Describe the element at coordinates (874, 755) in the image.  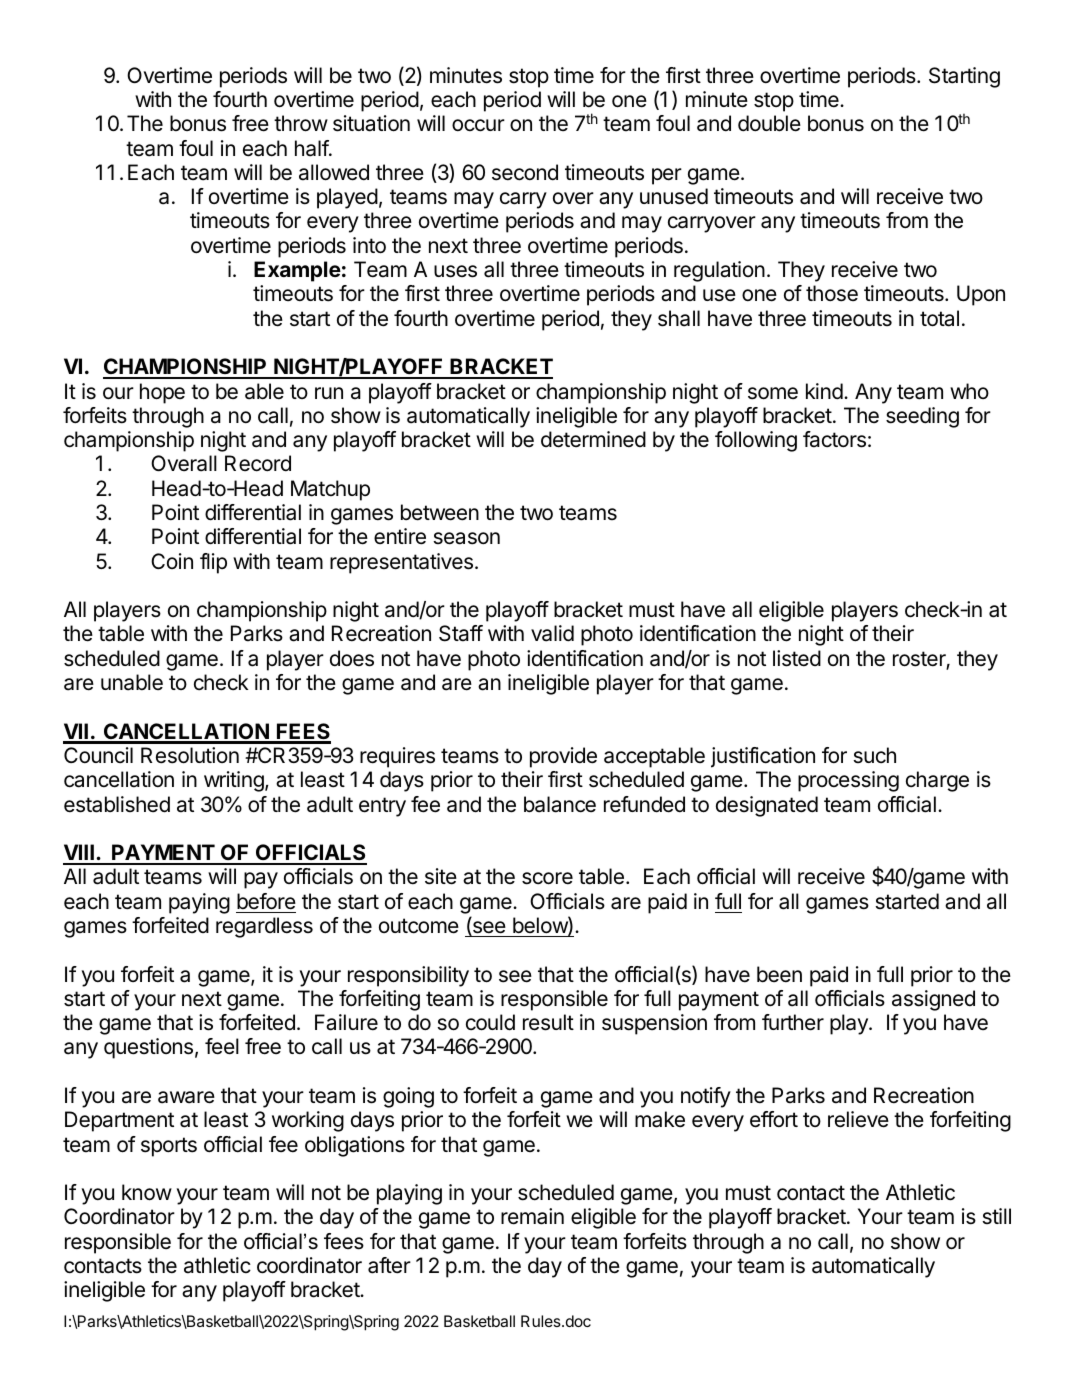
I see `such` at that location.
